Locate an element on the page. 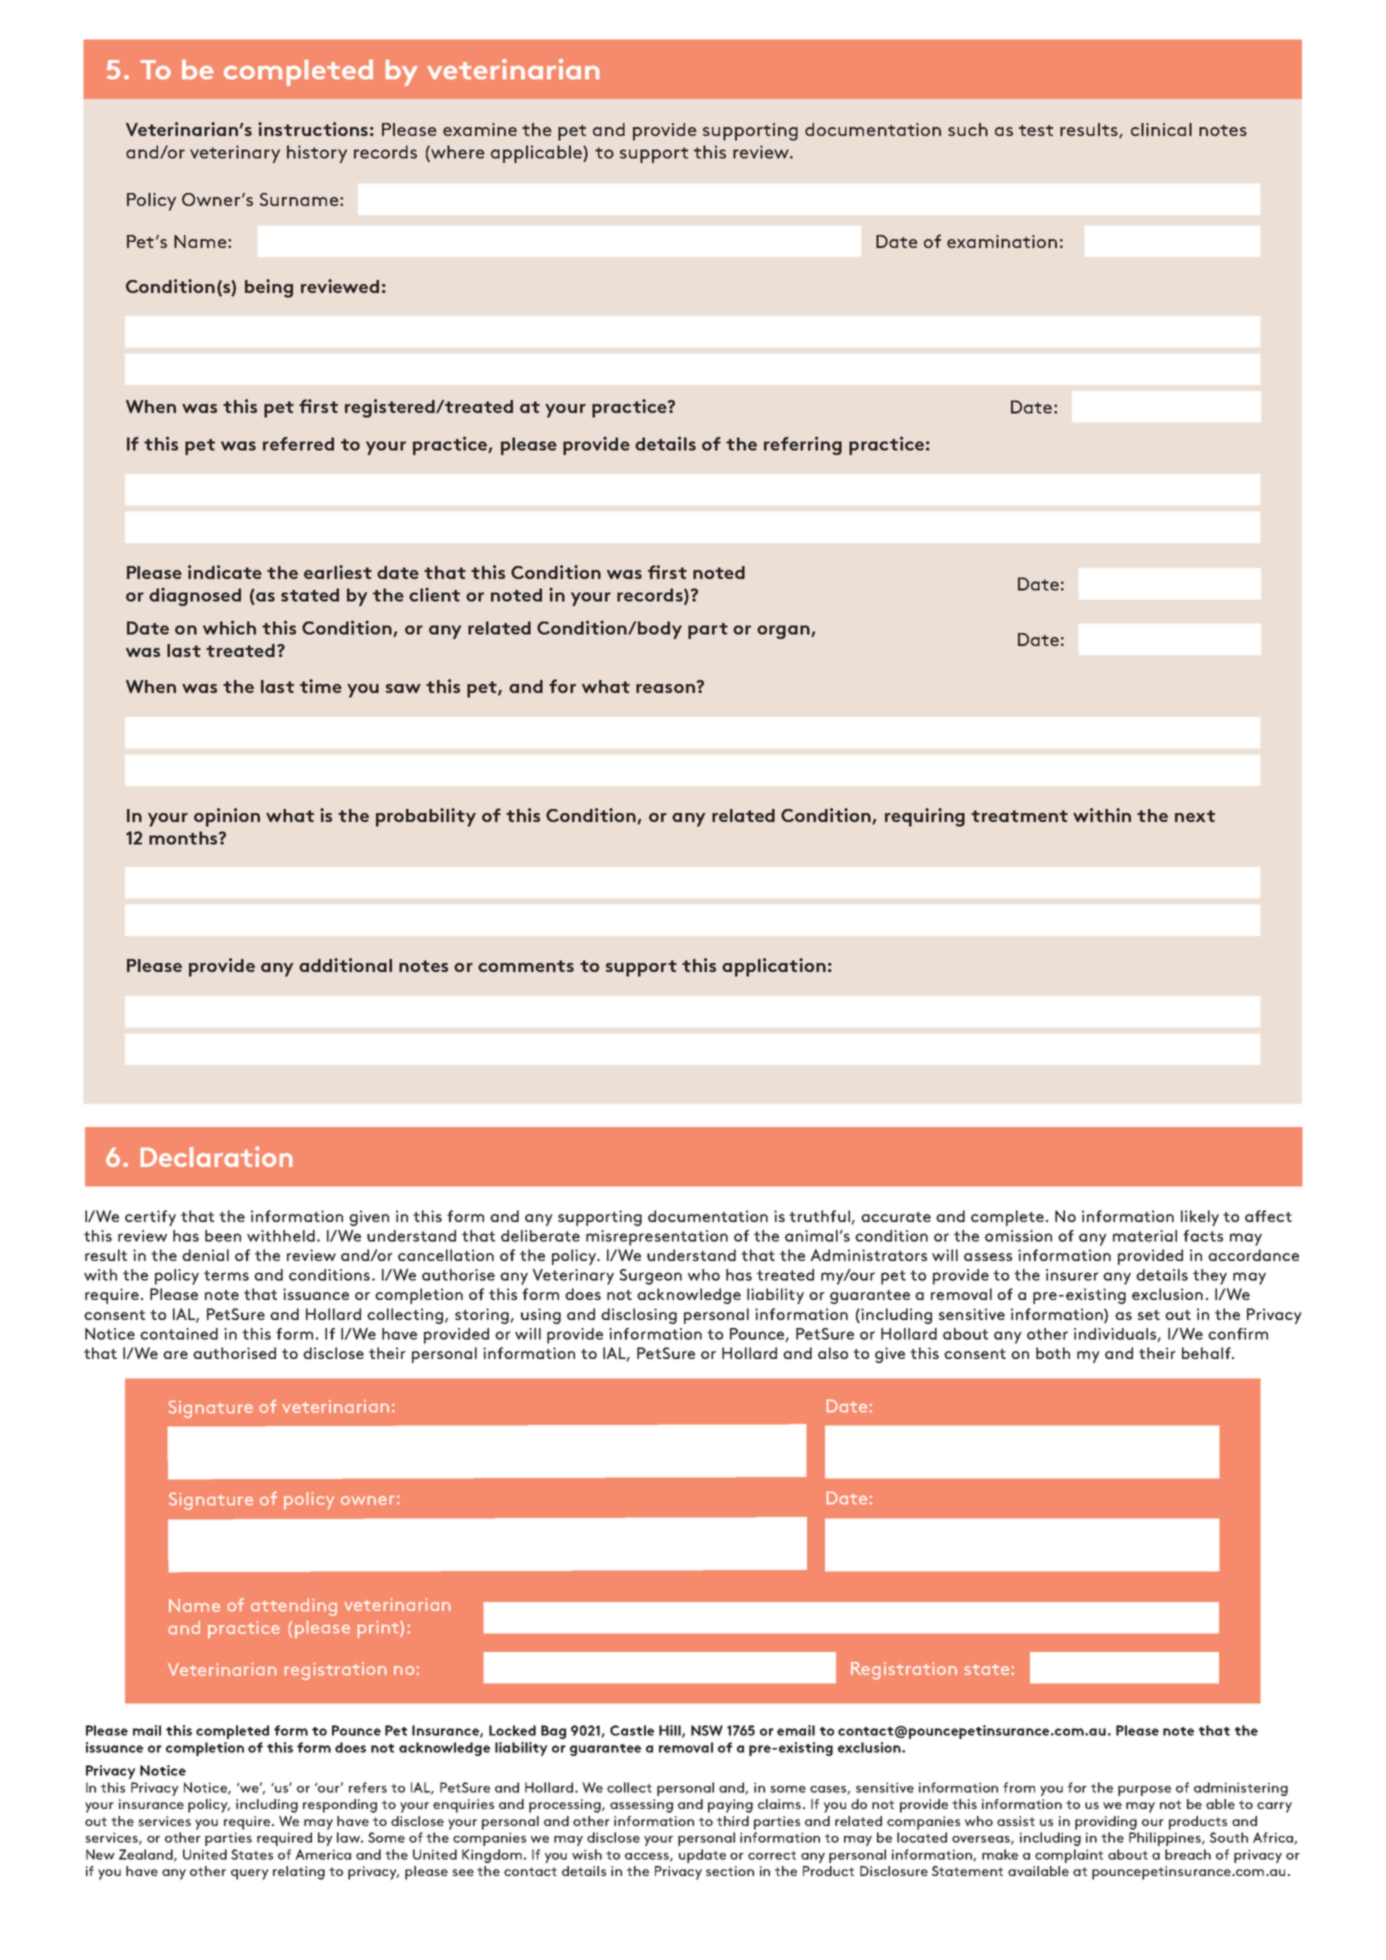  next is located at coordinates (1195, 816).
